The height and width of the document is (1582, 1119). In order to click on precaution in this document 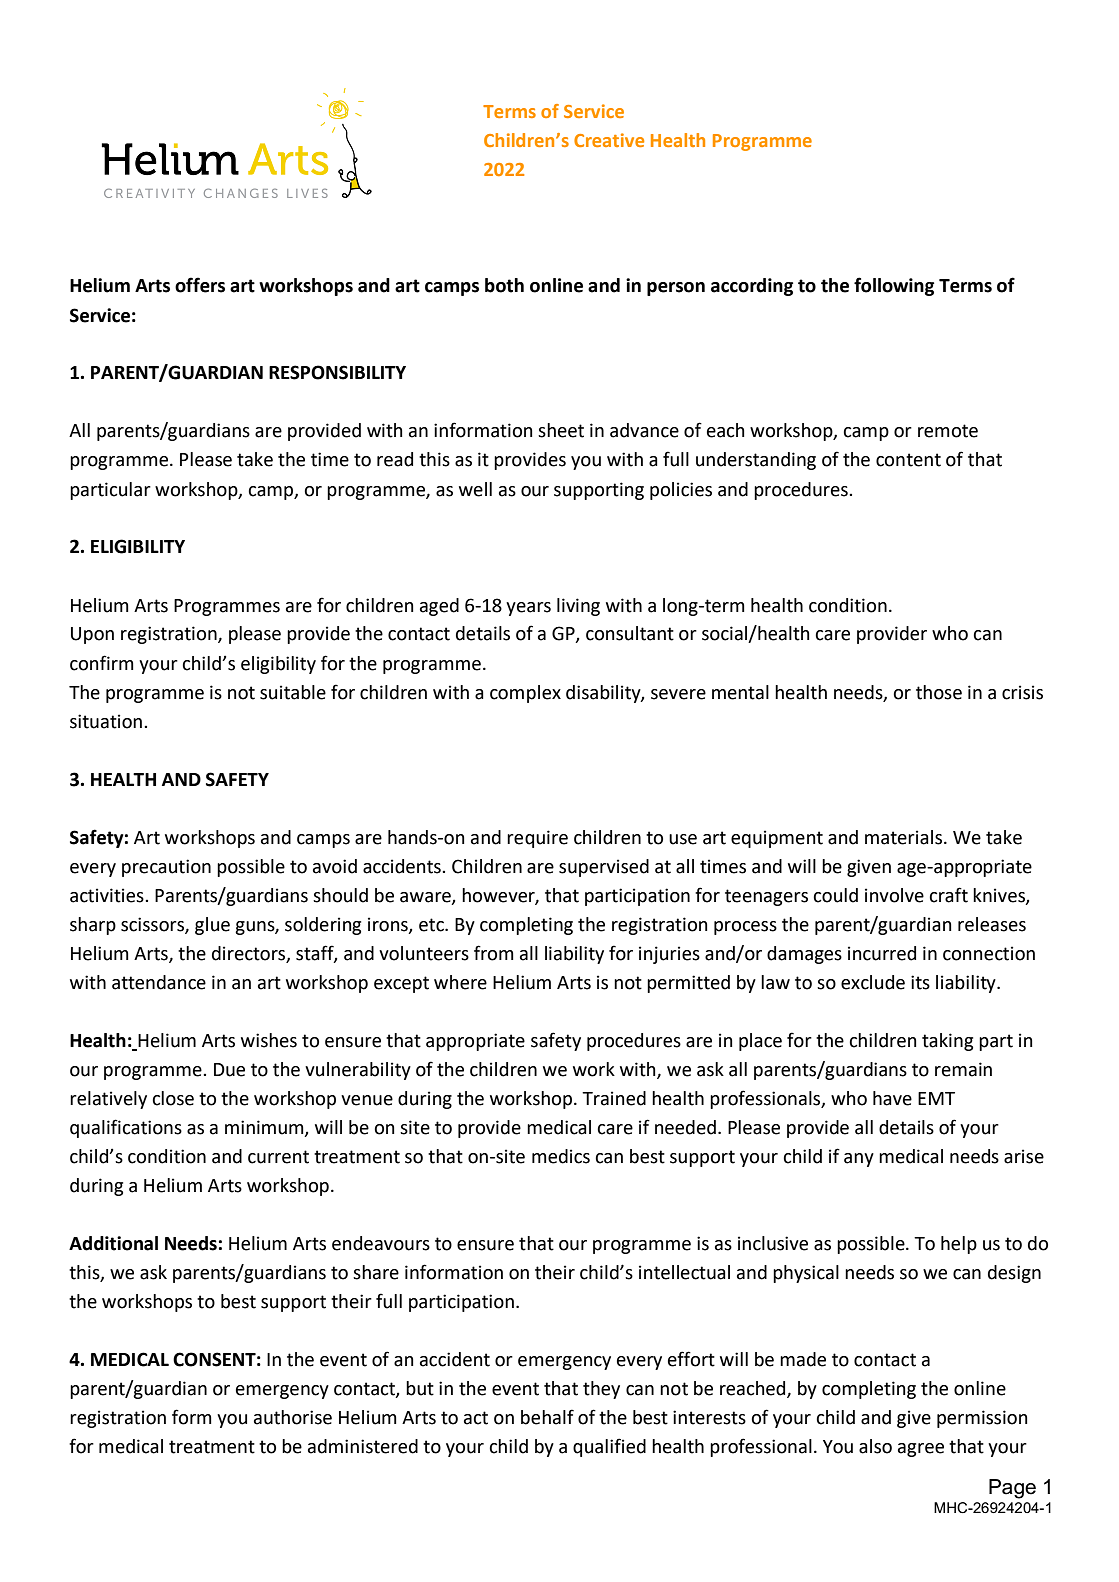, I will do `click(166, 868)`.
